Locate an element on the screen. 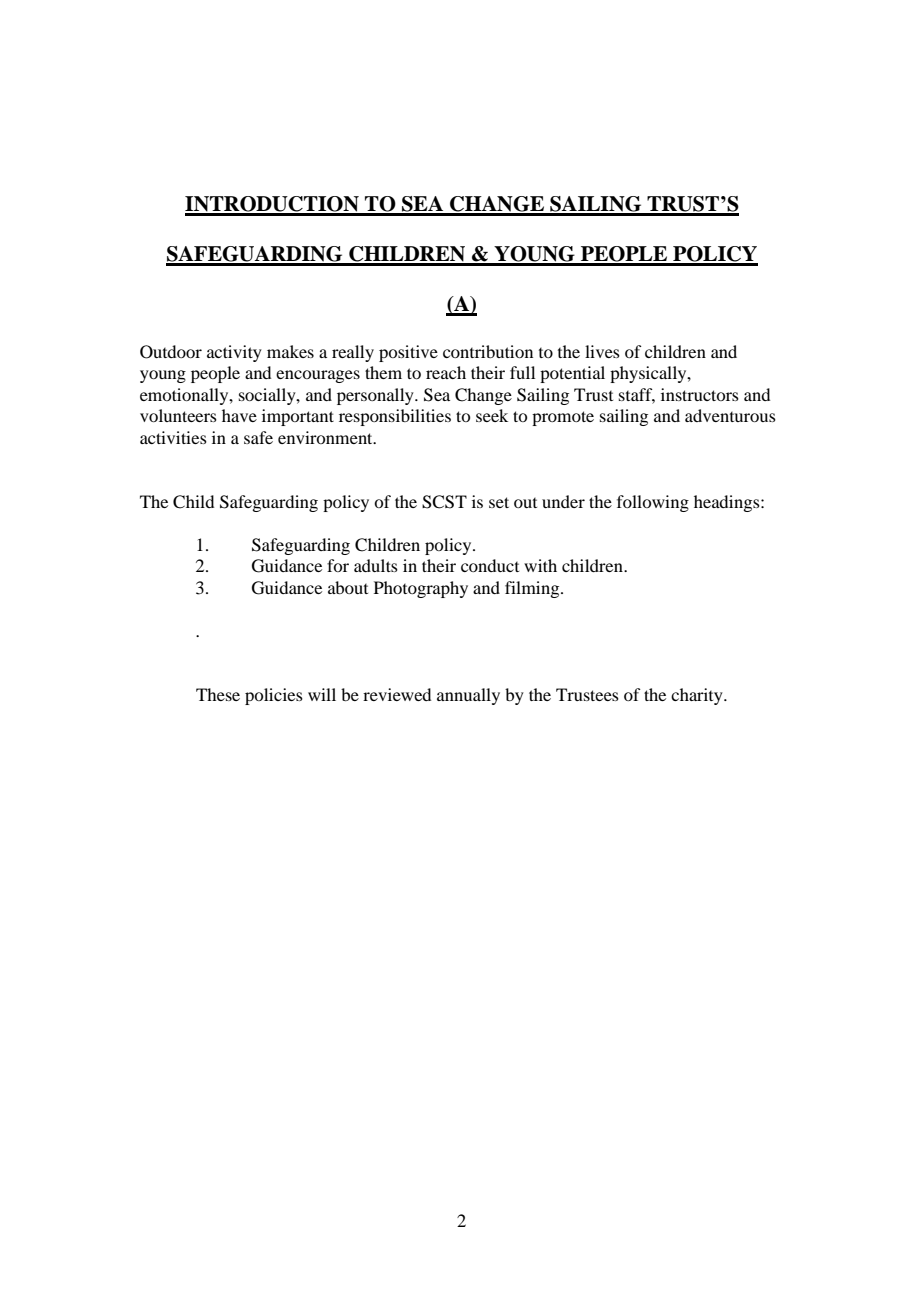 The image size is (924, 1308). charity is located at coordinates (698, 696).
